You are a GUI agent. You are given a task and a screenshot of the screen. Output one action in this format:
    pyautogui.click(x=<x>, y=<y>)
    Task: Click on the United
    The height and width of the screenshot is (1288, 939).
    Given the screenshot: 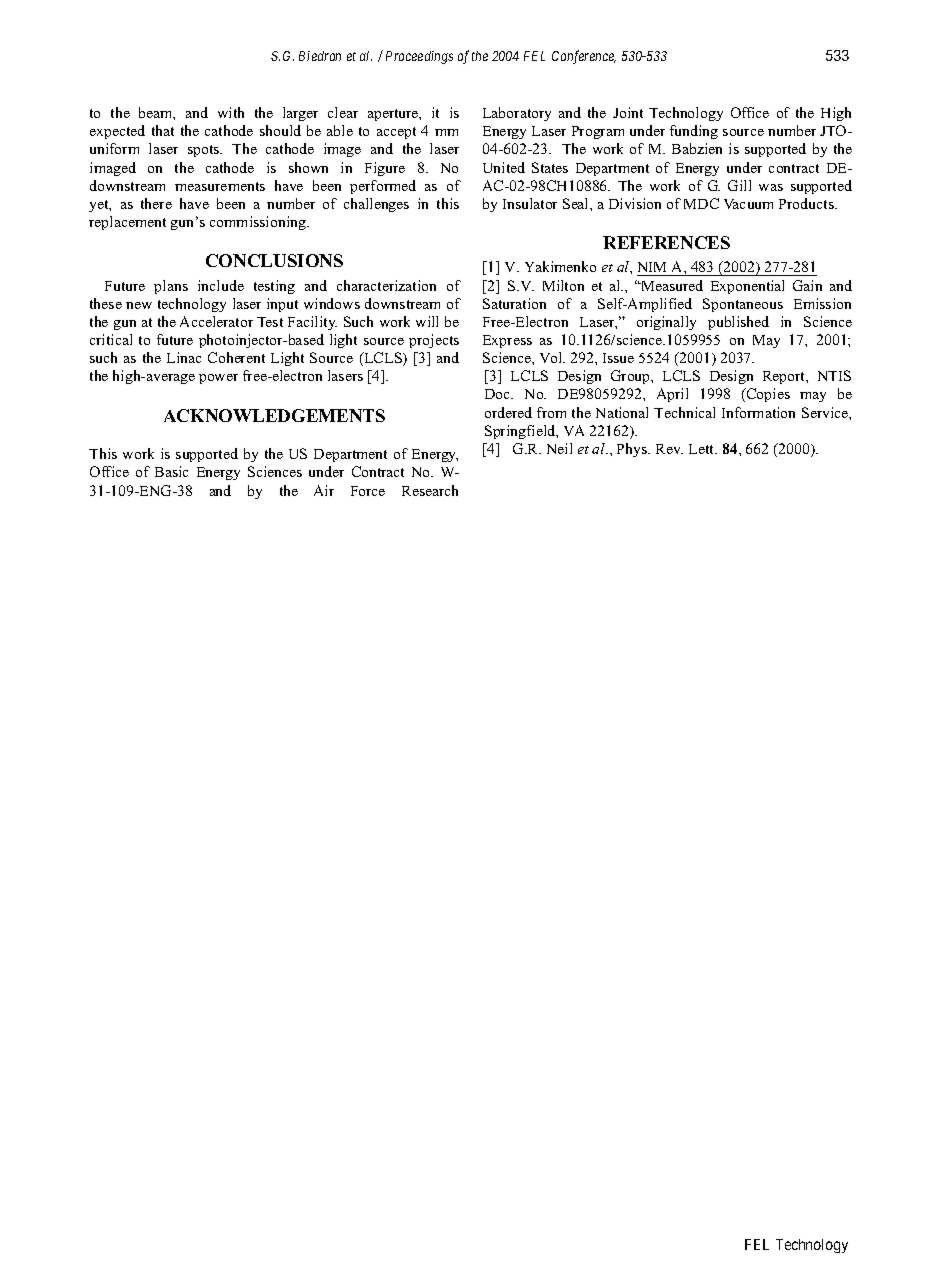 What is the action you would take?
    pyautogui.click(x=504, y=167)
